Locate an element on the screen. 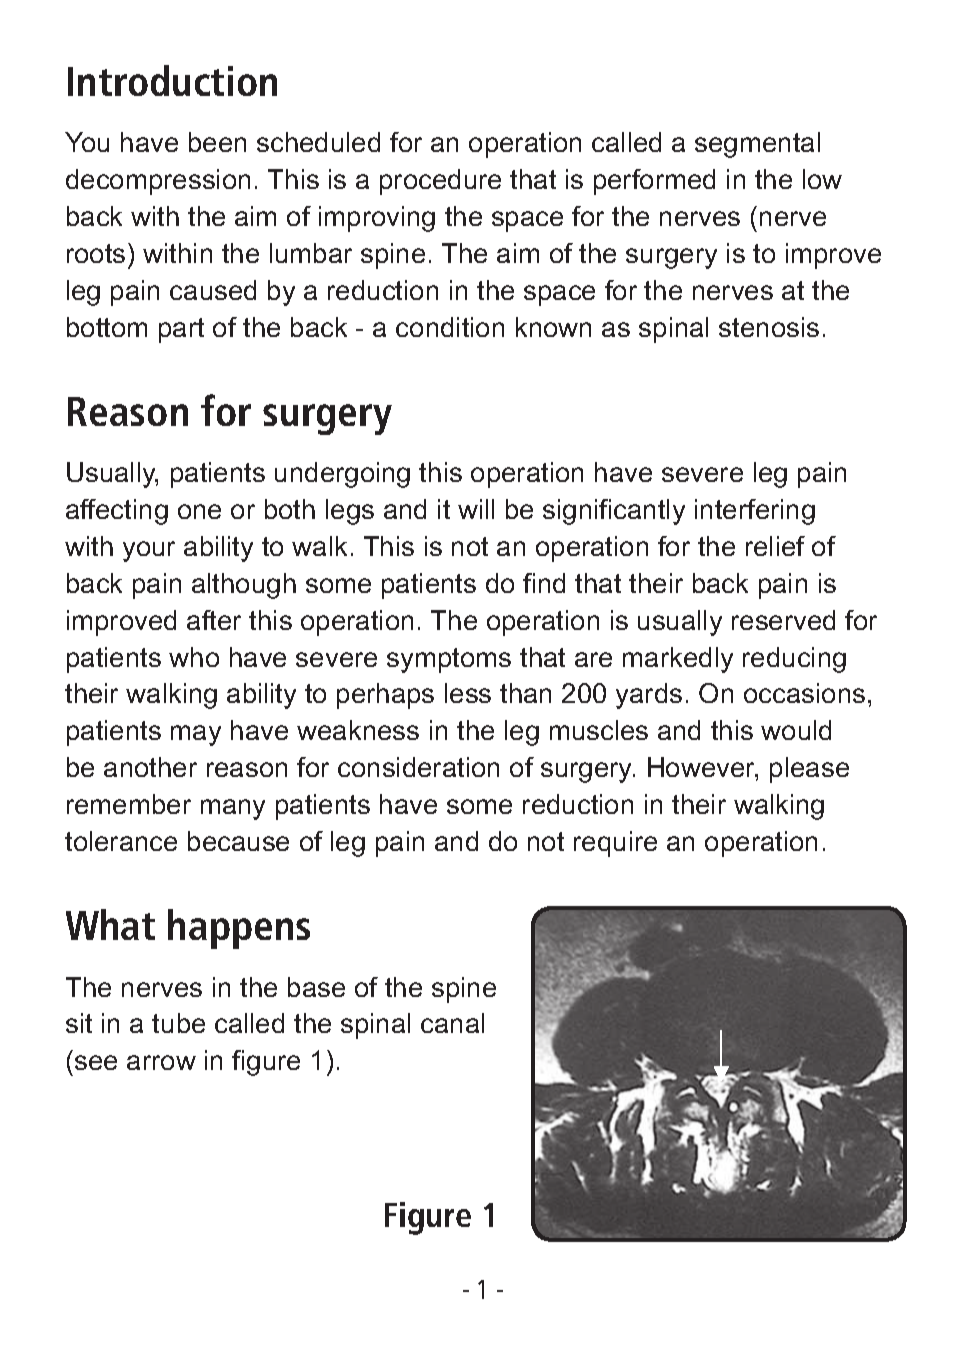 Image resolution: width=967 pixels, height=1372 pixels. relief is located at coordinates (775, 546).
